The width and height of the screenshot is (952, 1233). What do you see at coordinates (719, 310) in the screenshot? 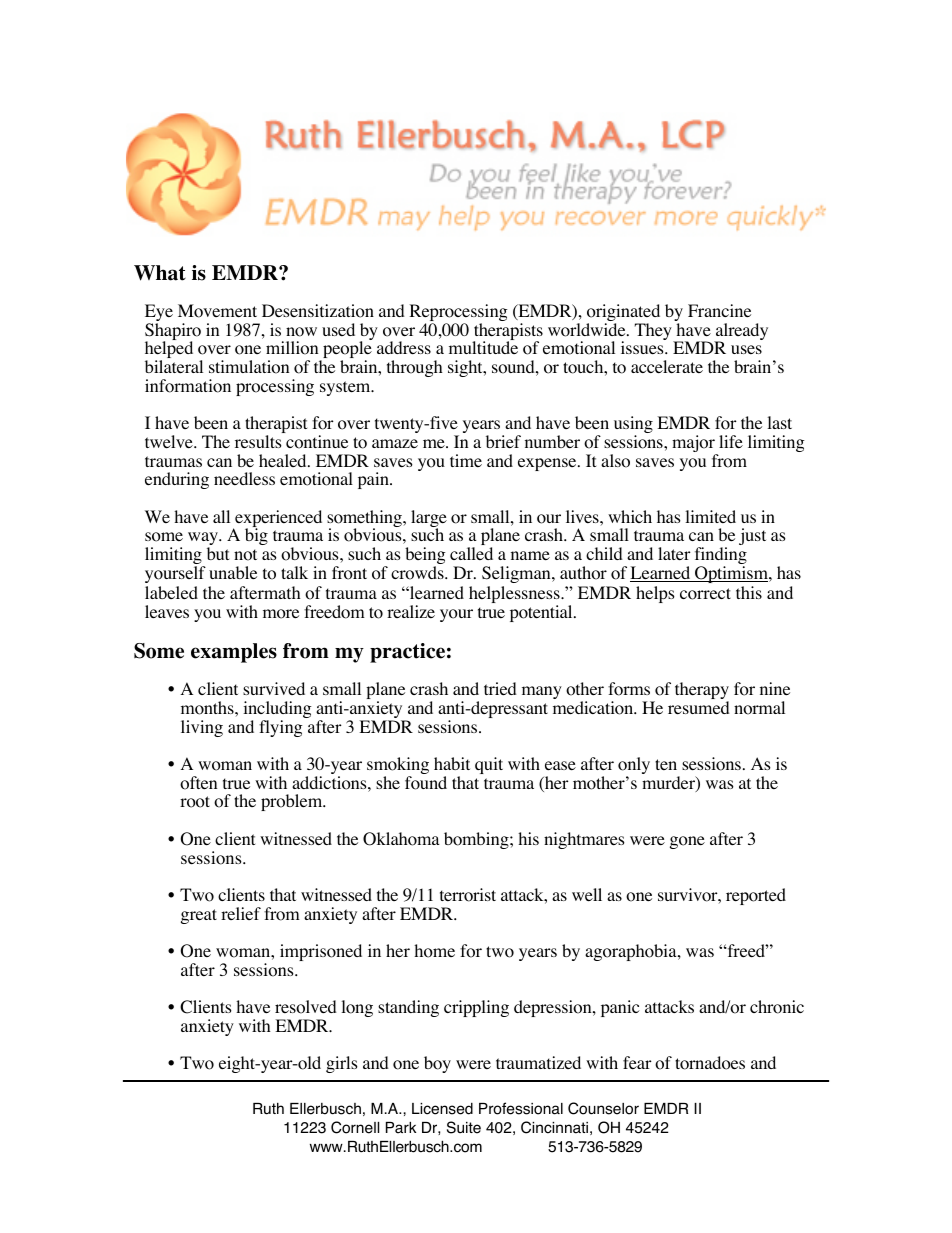
I see `Francine` at bounding box center [719, 310].
